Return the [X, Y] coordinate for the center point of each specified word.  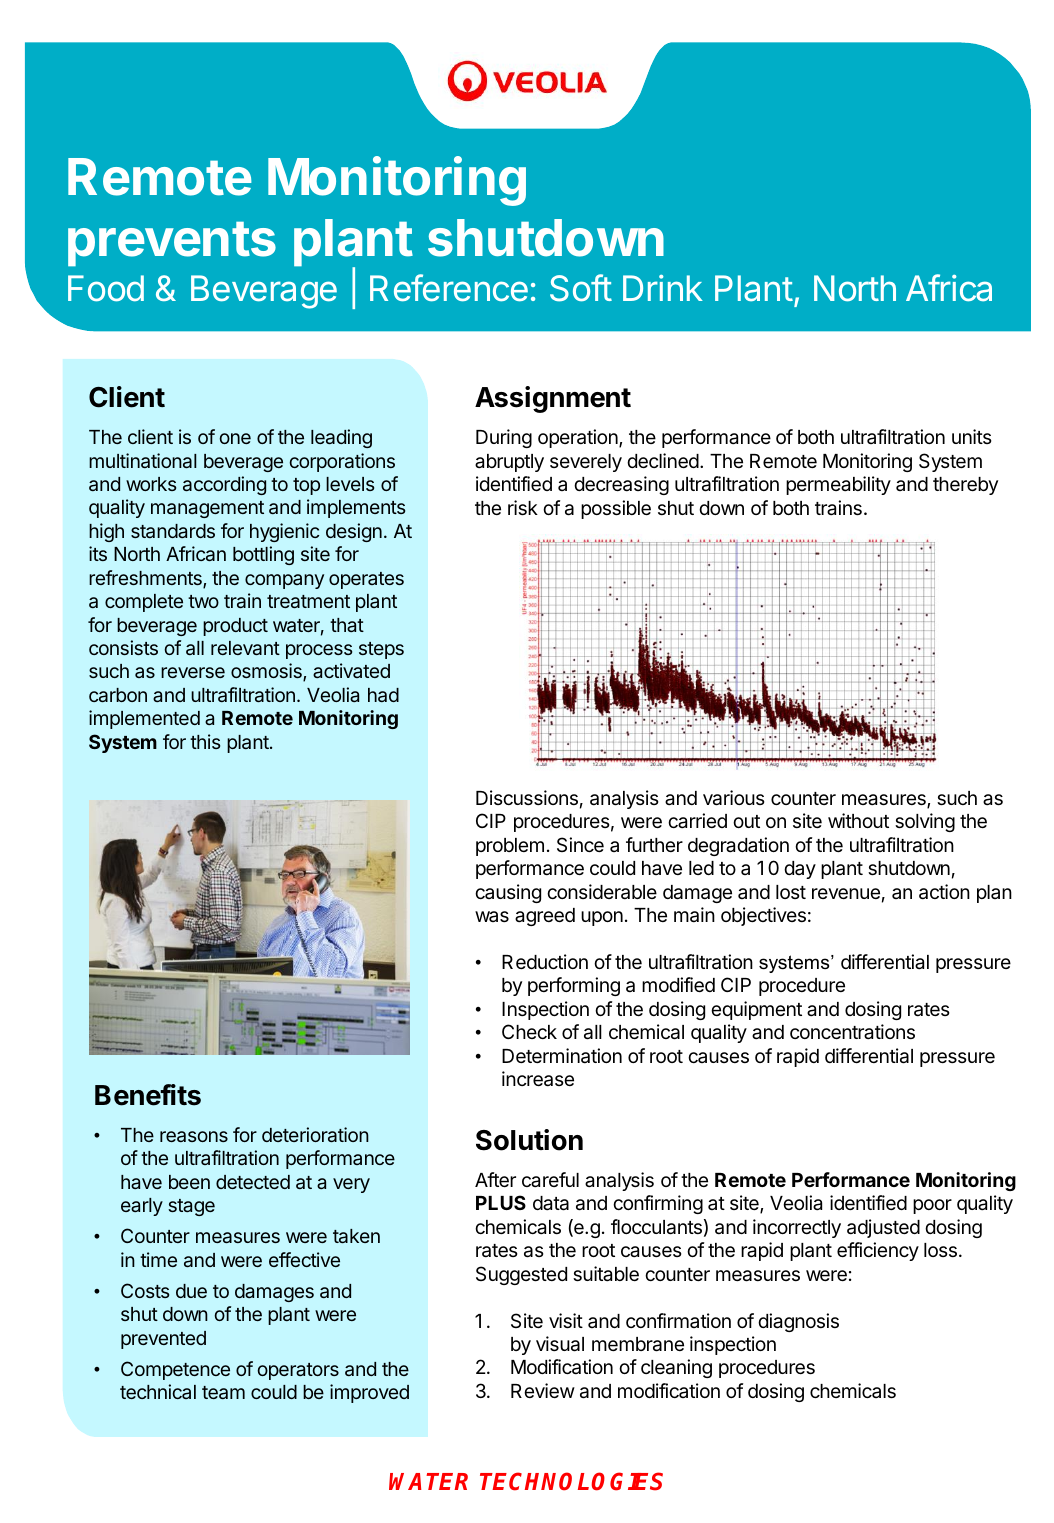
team [223, 1392]
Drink [663, 288]
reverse [193, 672]
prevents [172, 244]
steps [381, 650]
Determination [562, 1056]
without [858, 820]
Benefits [148, 1095]
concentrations [852, 1032]
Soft [581, 288]
